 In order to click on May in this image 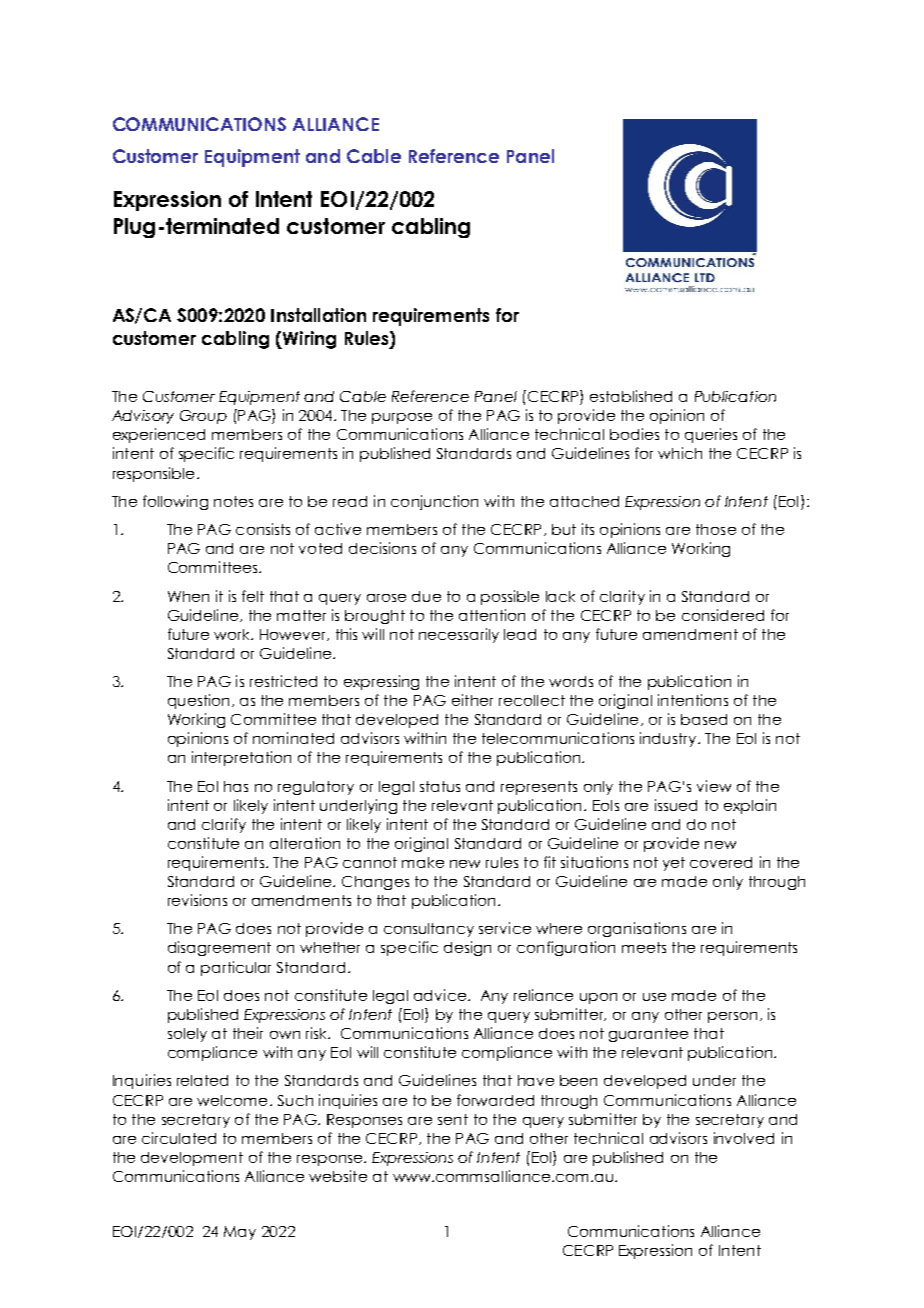, I will do `click(240, 1233)`.
